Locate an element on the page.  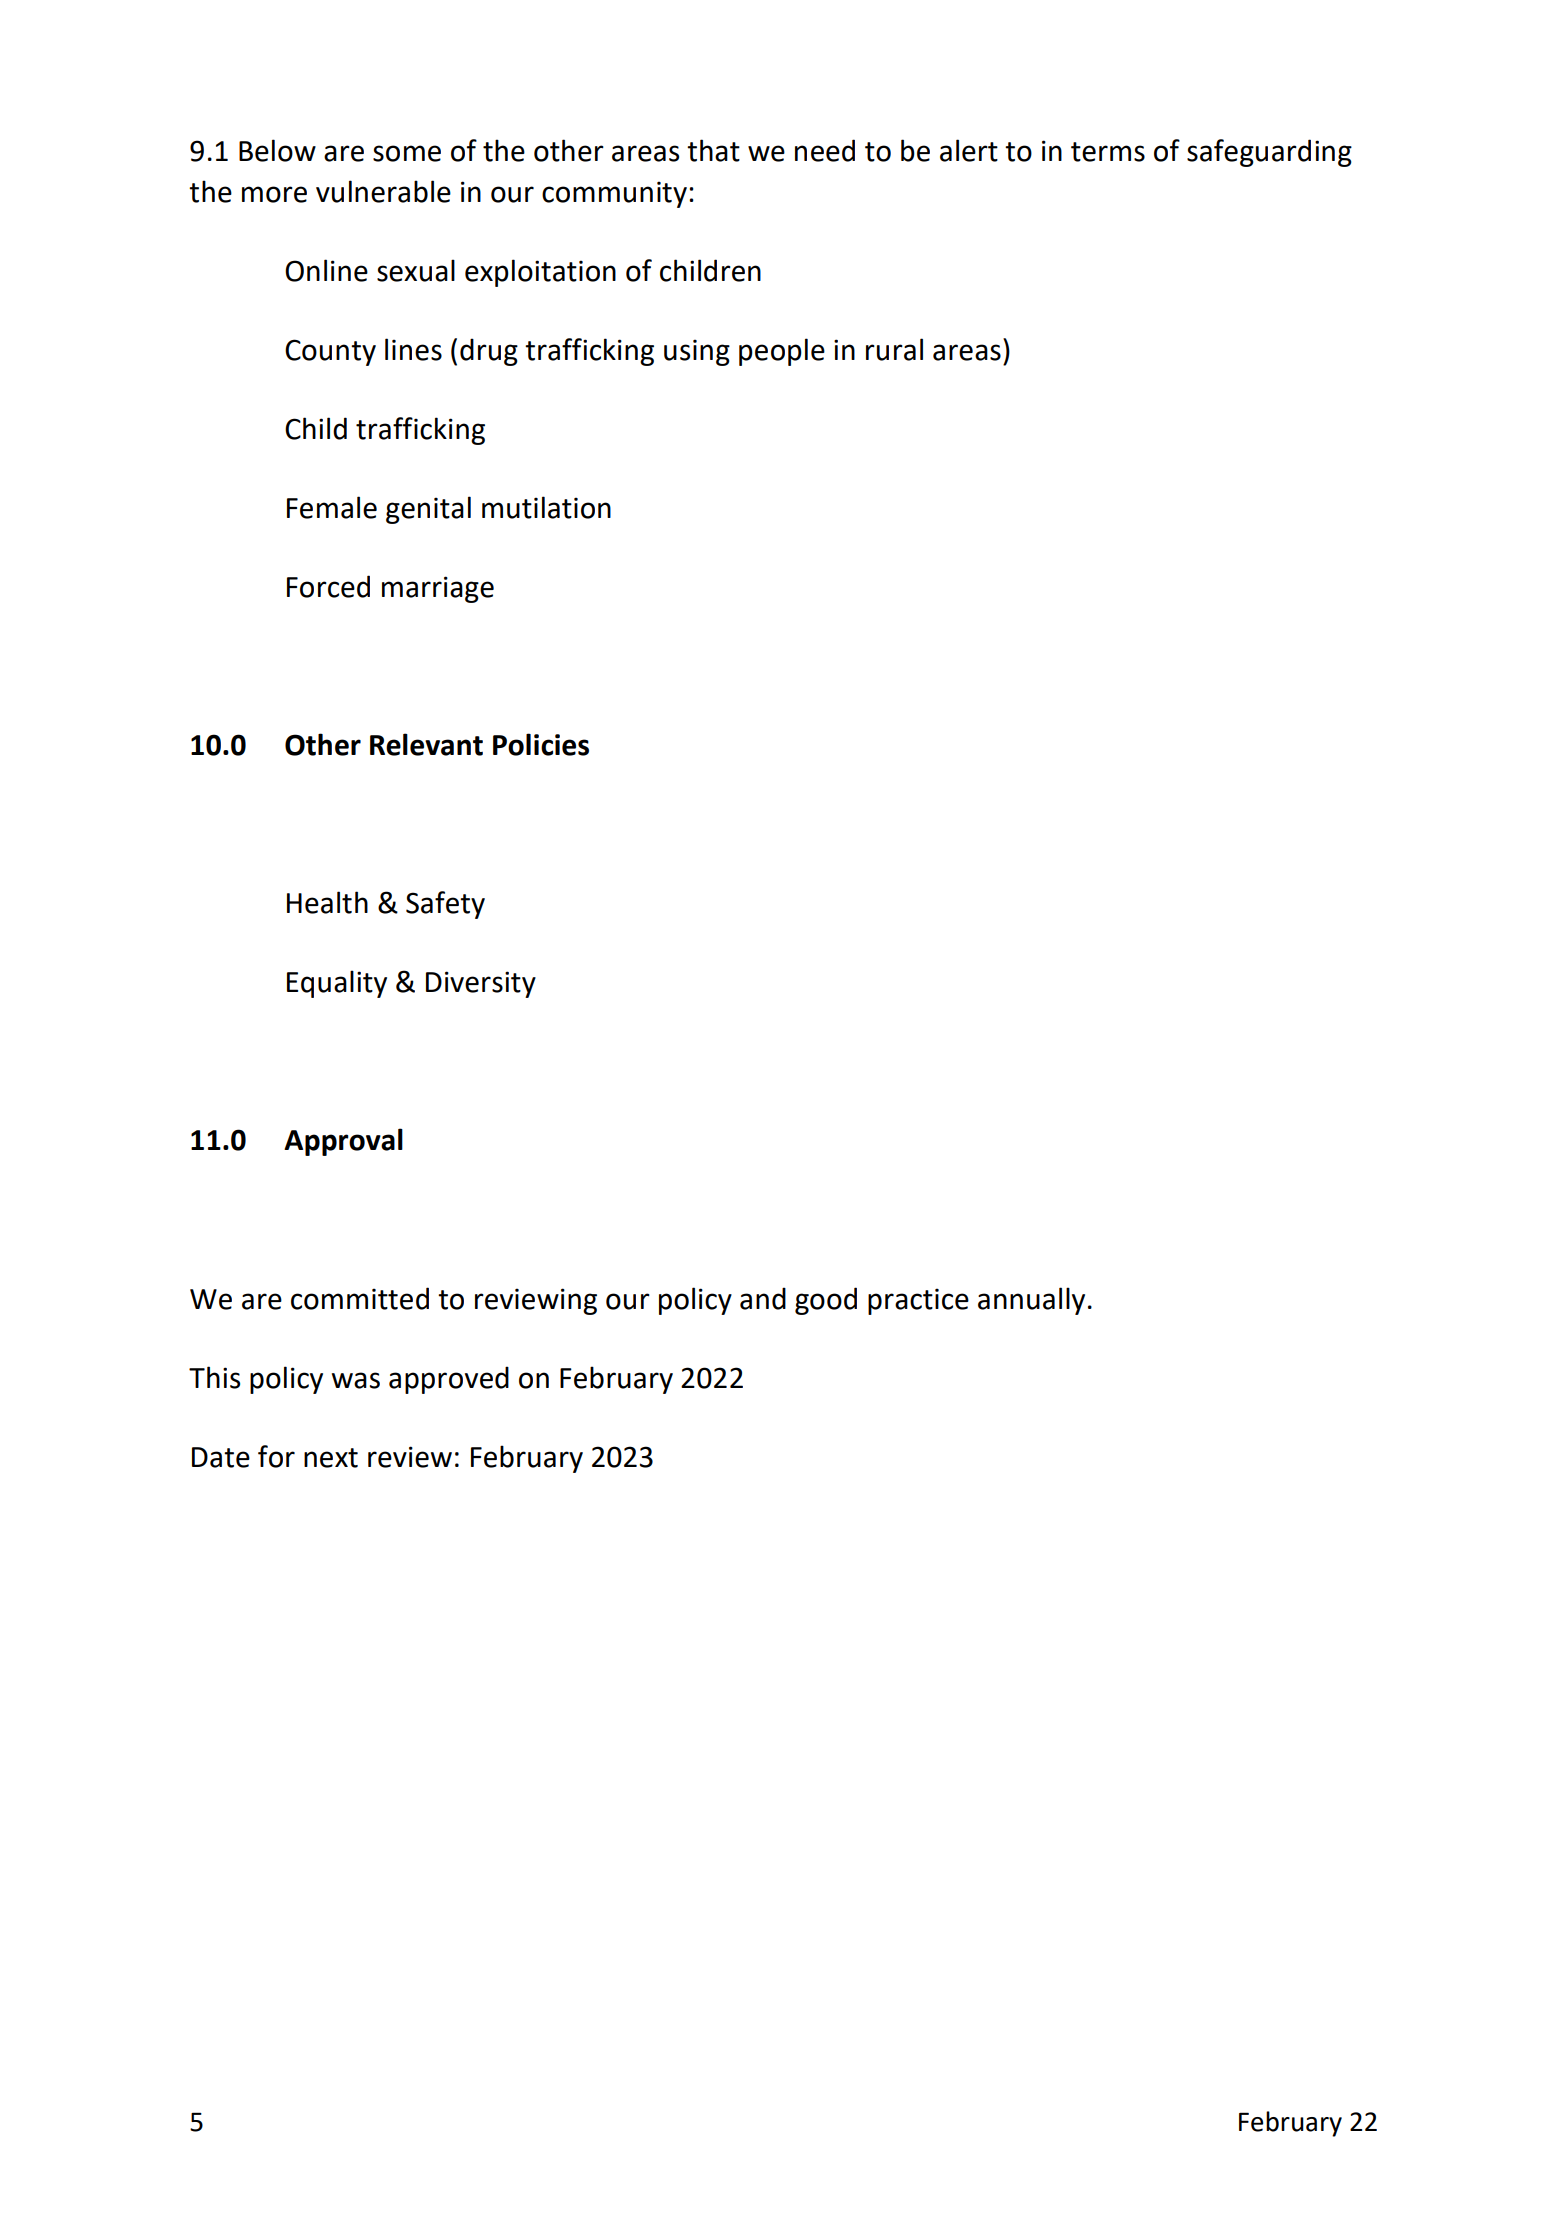
vulnerable is located at coordinates (383, 191).
